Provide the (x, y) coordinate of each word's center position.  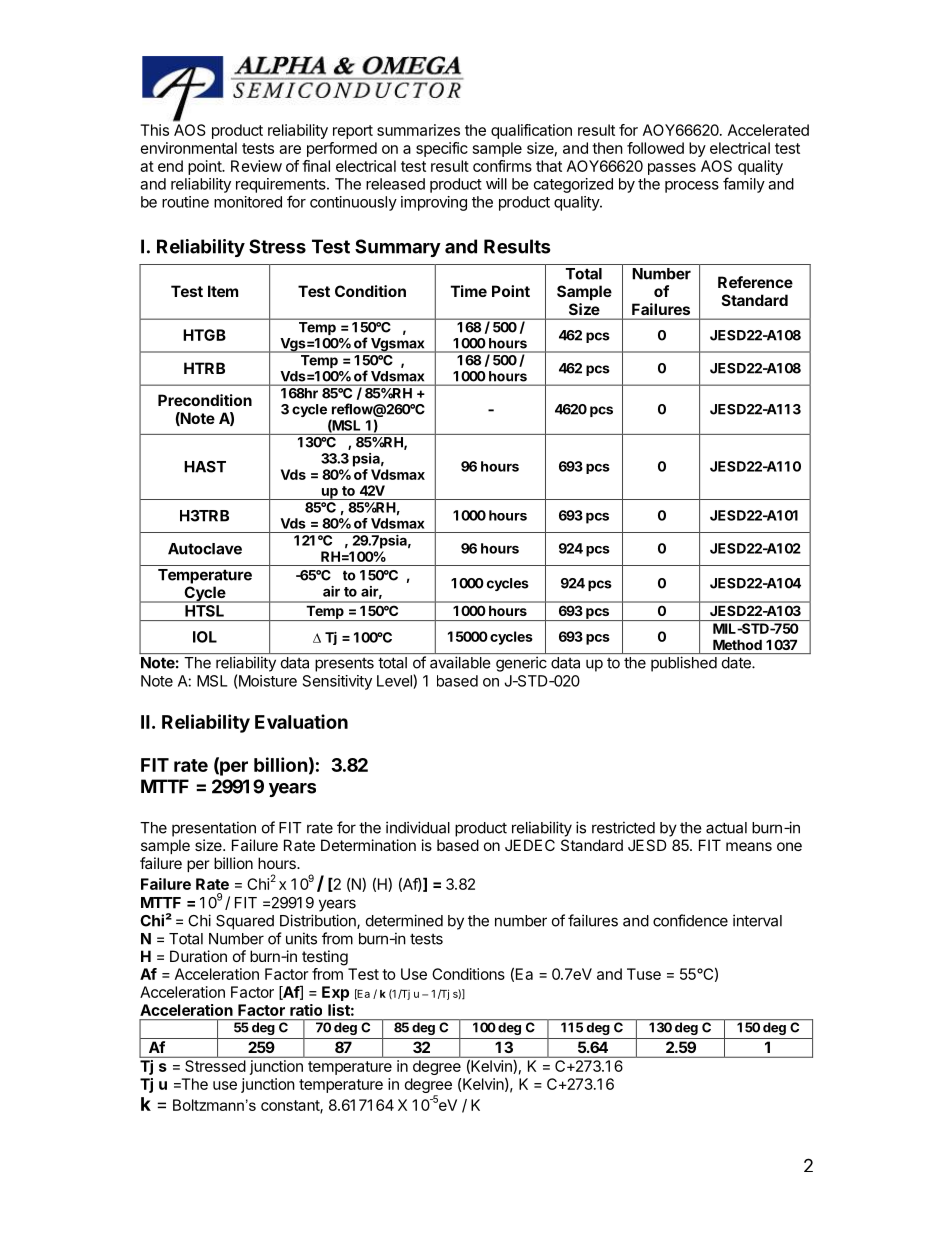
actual (726, 828)
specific (442, 149)
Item (223, 291)
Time (469, 291)
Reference (755, 282)
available (460, 662)
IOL (205, 637)
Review (256, 166)
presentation (214, 829)
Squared (245, 922)
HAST (205, 467)
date (737, 663)
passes (672, 169)
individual (418, 827)
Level (395, 681)
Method (737, 645)
